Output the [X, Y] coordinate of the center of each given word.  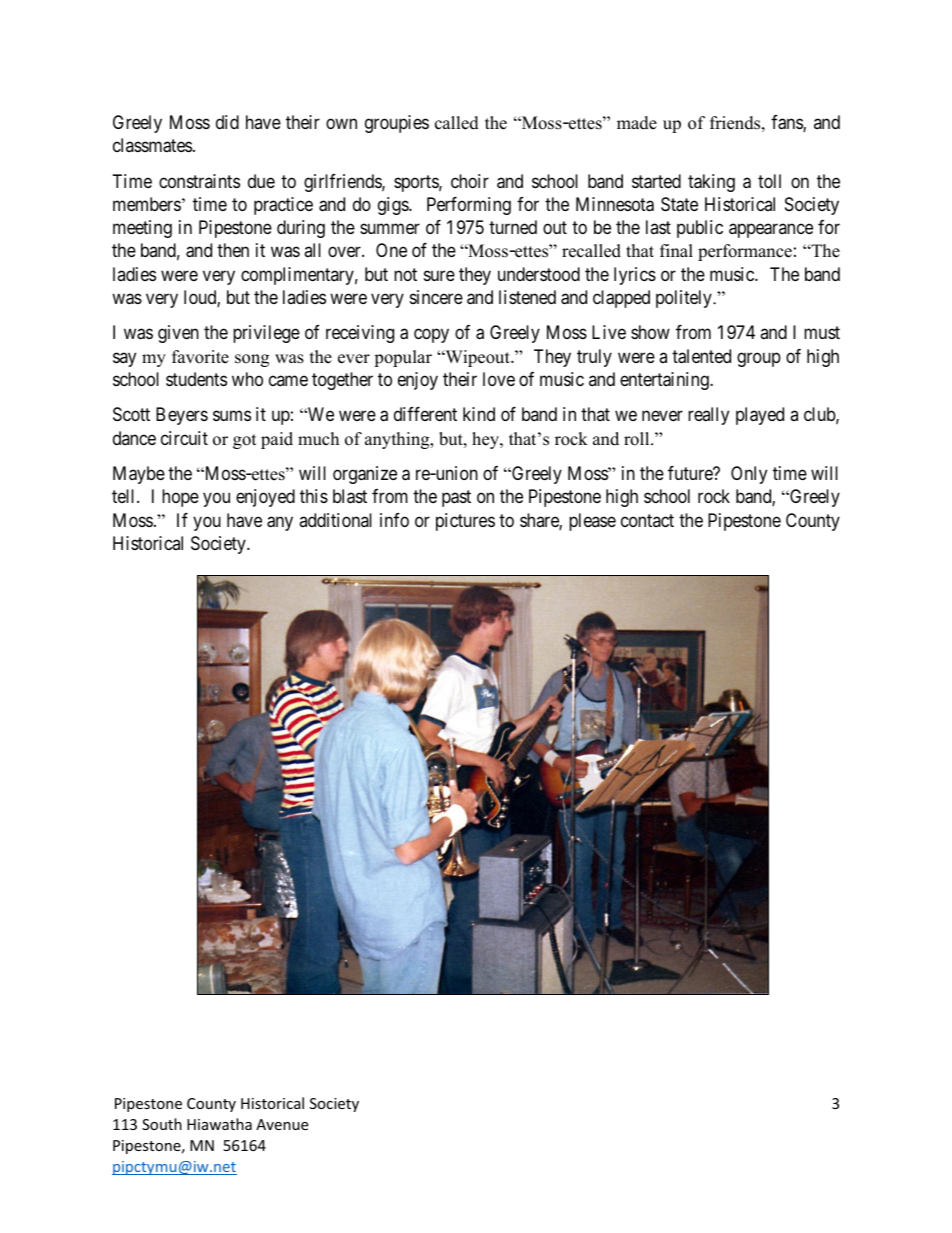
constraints [199, 181]
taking [711, 183]
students [196, 379]
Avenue [282, 1124]
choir [470, 181]
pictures [465, 522]
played [760, 416]
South [162, 1124]
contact [647, 520]
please [592, 522]
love [499, 379]
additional [335, 520]
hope [180, 498]
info [394, 520]
